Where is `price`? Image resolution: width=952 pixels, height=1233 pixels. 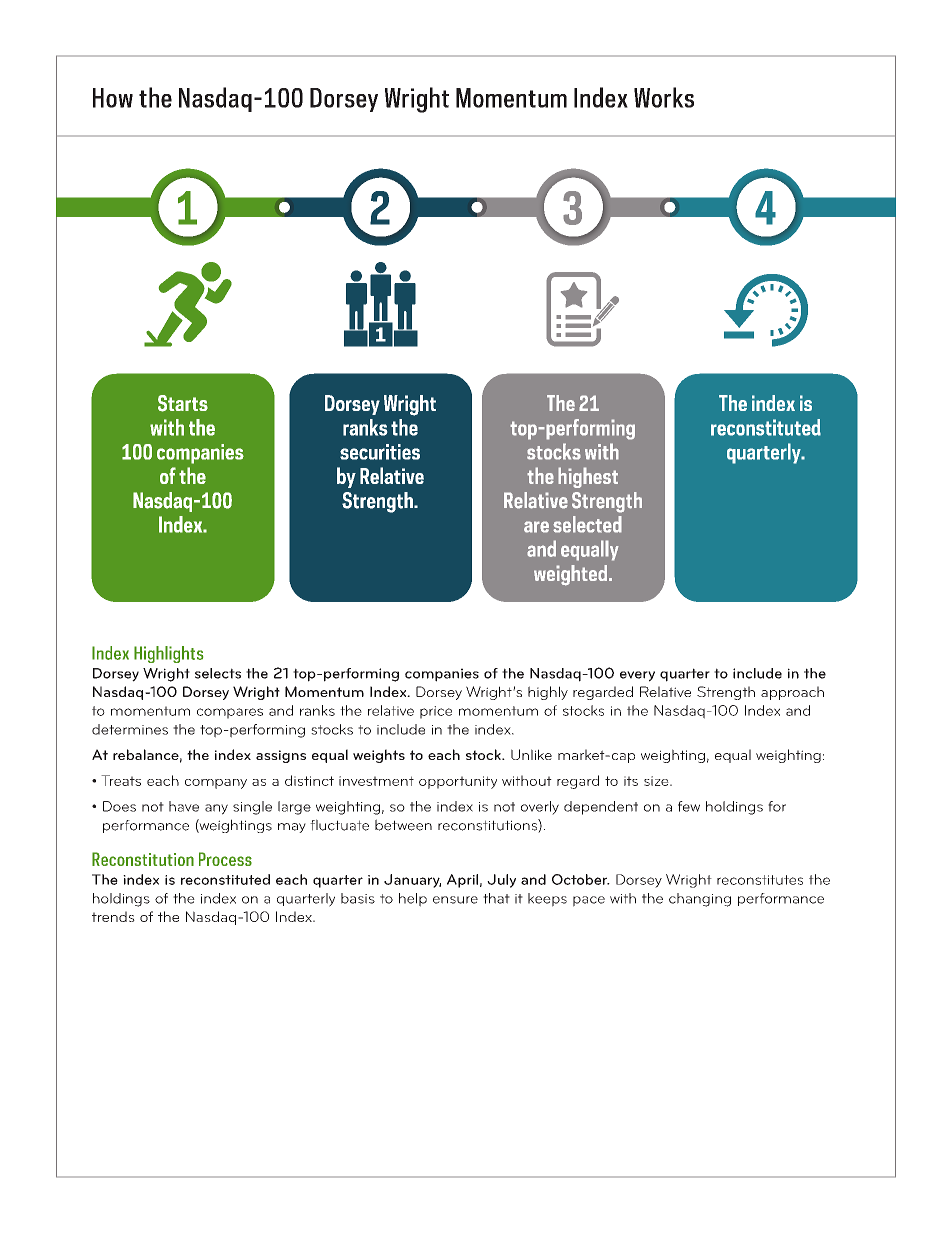
price is located at coordinates (436, 712).
